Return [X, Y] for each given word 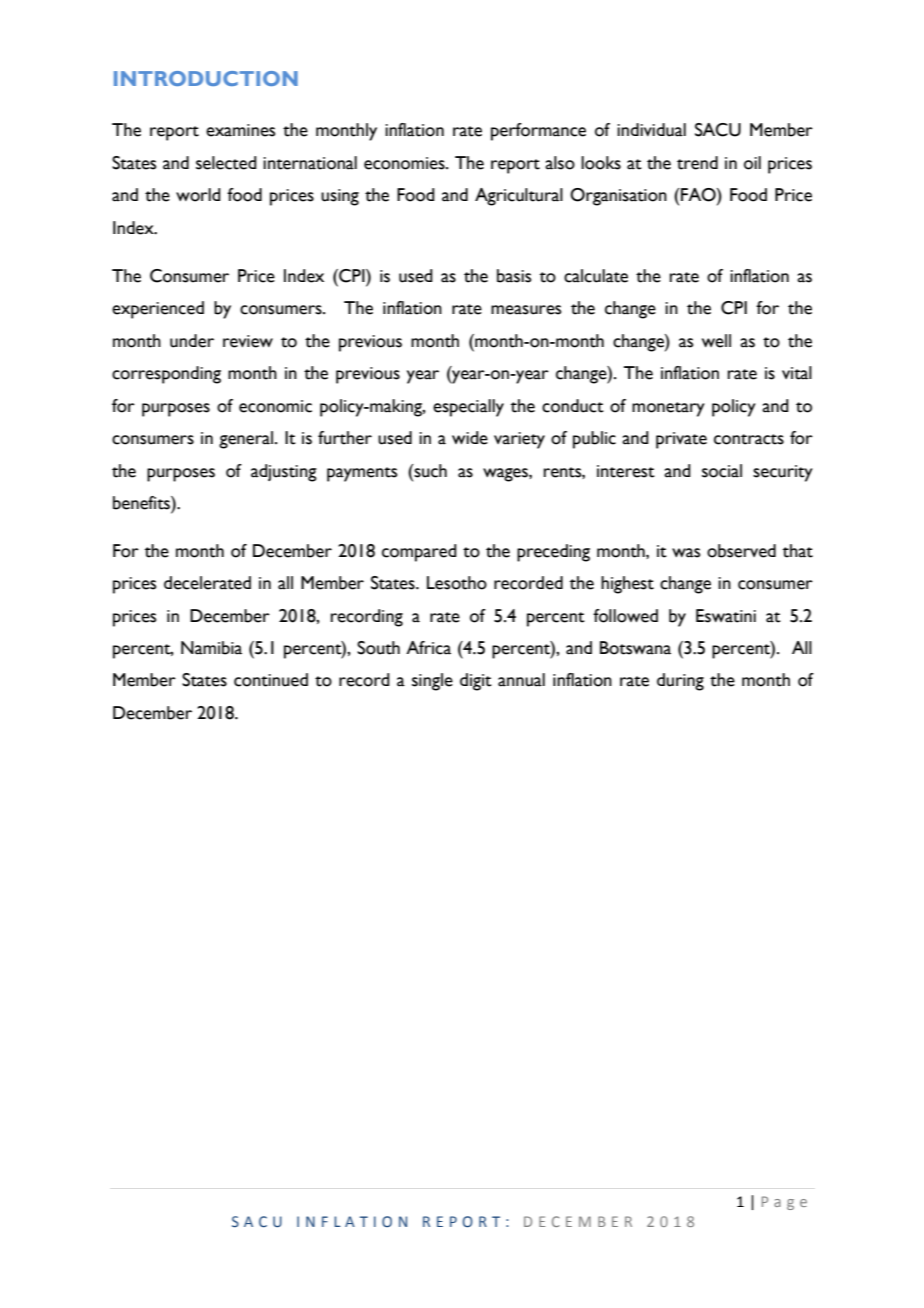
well [716, 341]
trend [697, 163]
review [248, 341]
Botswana [635, 648]
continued [271, 680]
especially [468, 408]
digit [476, 682]
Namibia [211, 648]
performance [538, 132]
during [680, 682]
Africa [428, 648]
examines [240, 130]
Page [784, 1203]
